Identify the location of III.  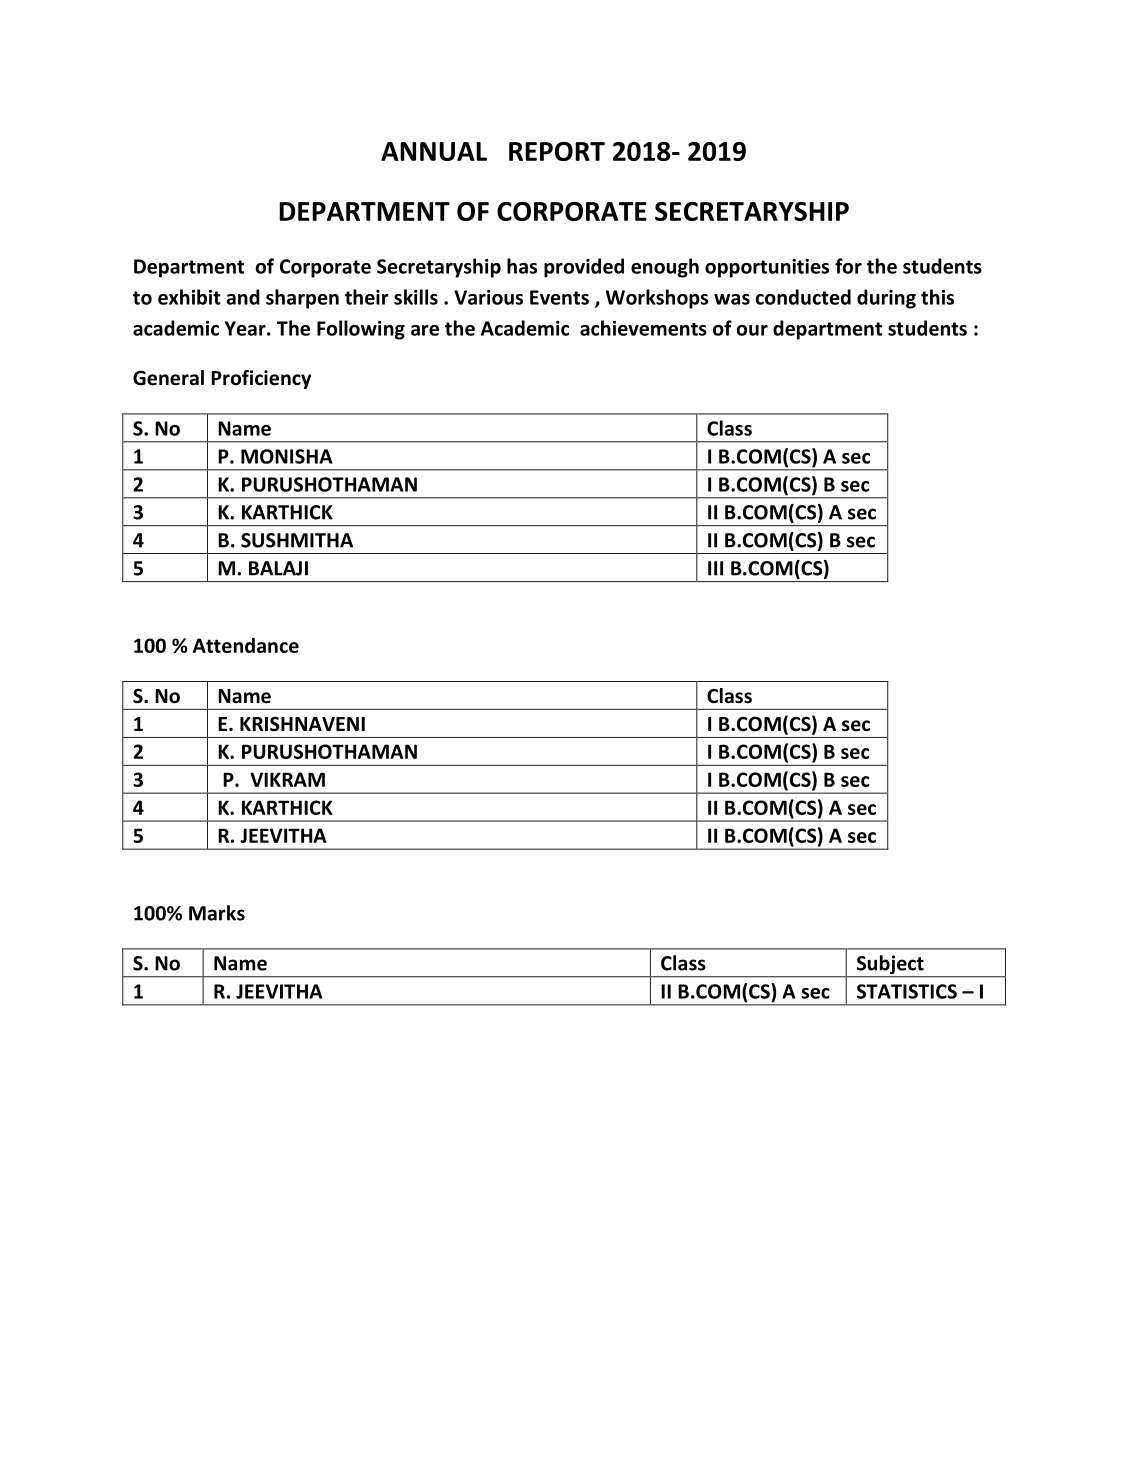
(715, 568).
